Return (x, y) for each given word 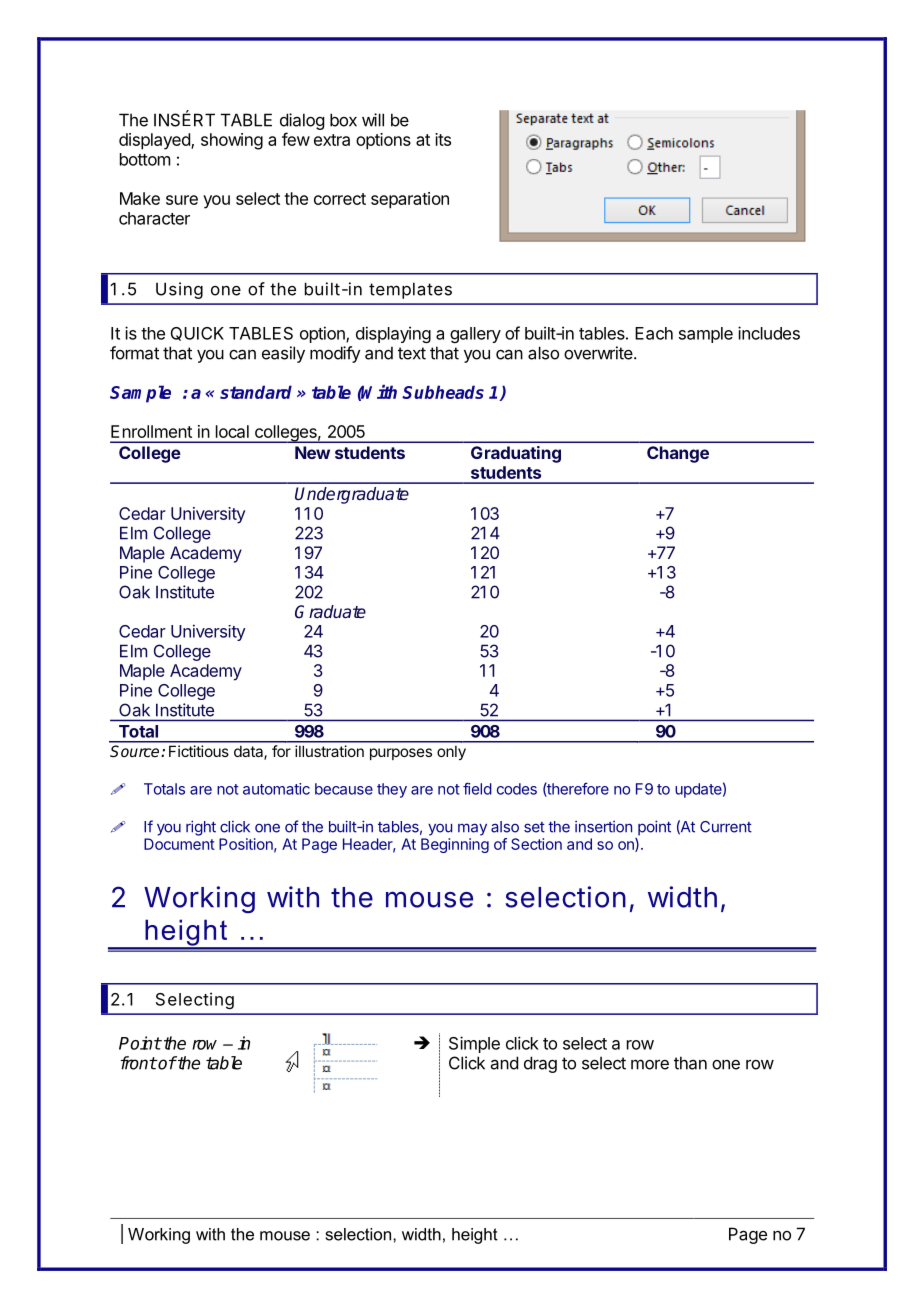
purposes (401, 754)
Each (654, 333)
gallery (475, 335)
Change (678, 454)
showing (232, 141)
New (312, 452)
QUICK (197, 334)
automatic (276, 789)
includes (769, 333)
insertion (603, 827)
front (139, 1063)
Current (726, 827)
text (412, 353)
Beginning (455, 845)
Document (179, 844)
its (443, 139)
